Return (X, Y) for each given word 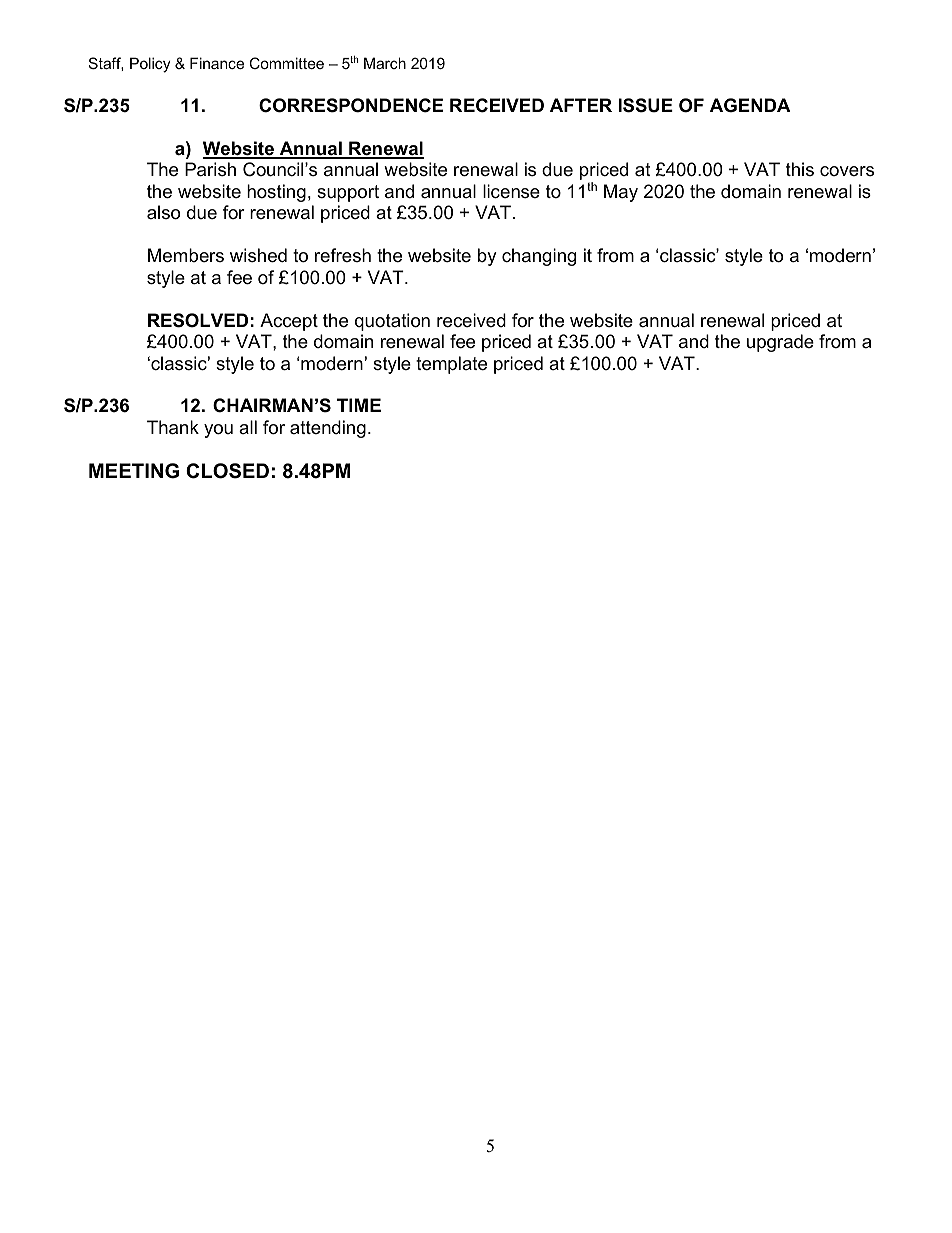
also (163, 212)
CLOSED (227, 471)
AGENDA (750, 105)
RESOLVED (198, 320)
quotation (392, 322)
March (385, 63)
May (621, 193)
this (800, 169)
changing (539, 257)
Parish (210, 169)
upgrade (780, 343)
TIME (359, 405)
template (451, 365)
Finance (217, 63)
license (511, 191)
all (248, 427)
